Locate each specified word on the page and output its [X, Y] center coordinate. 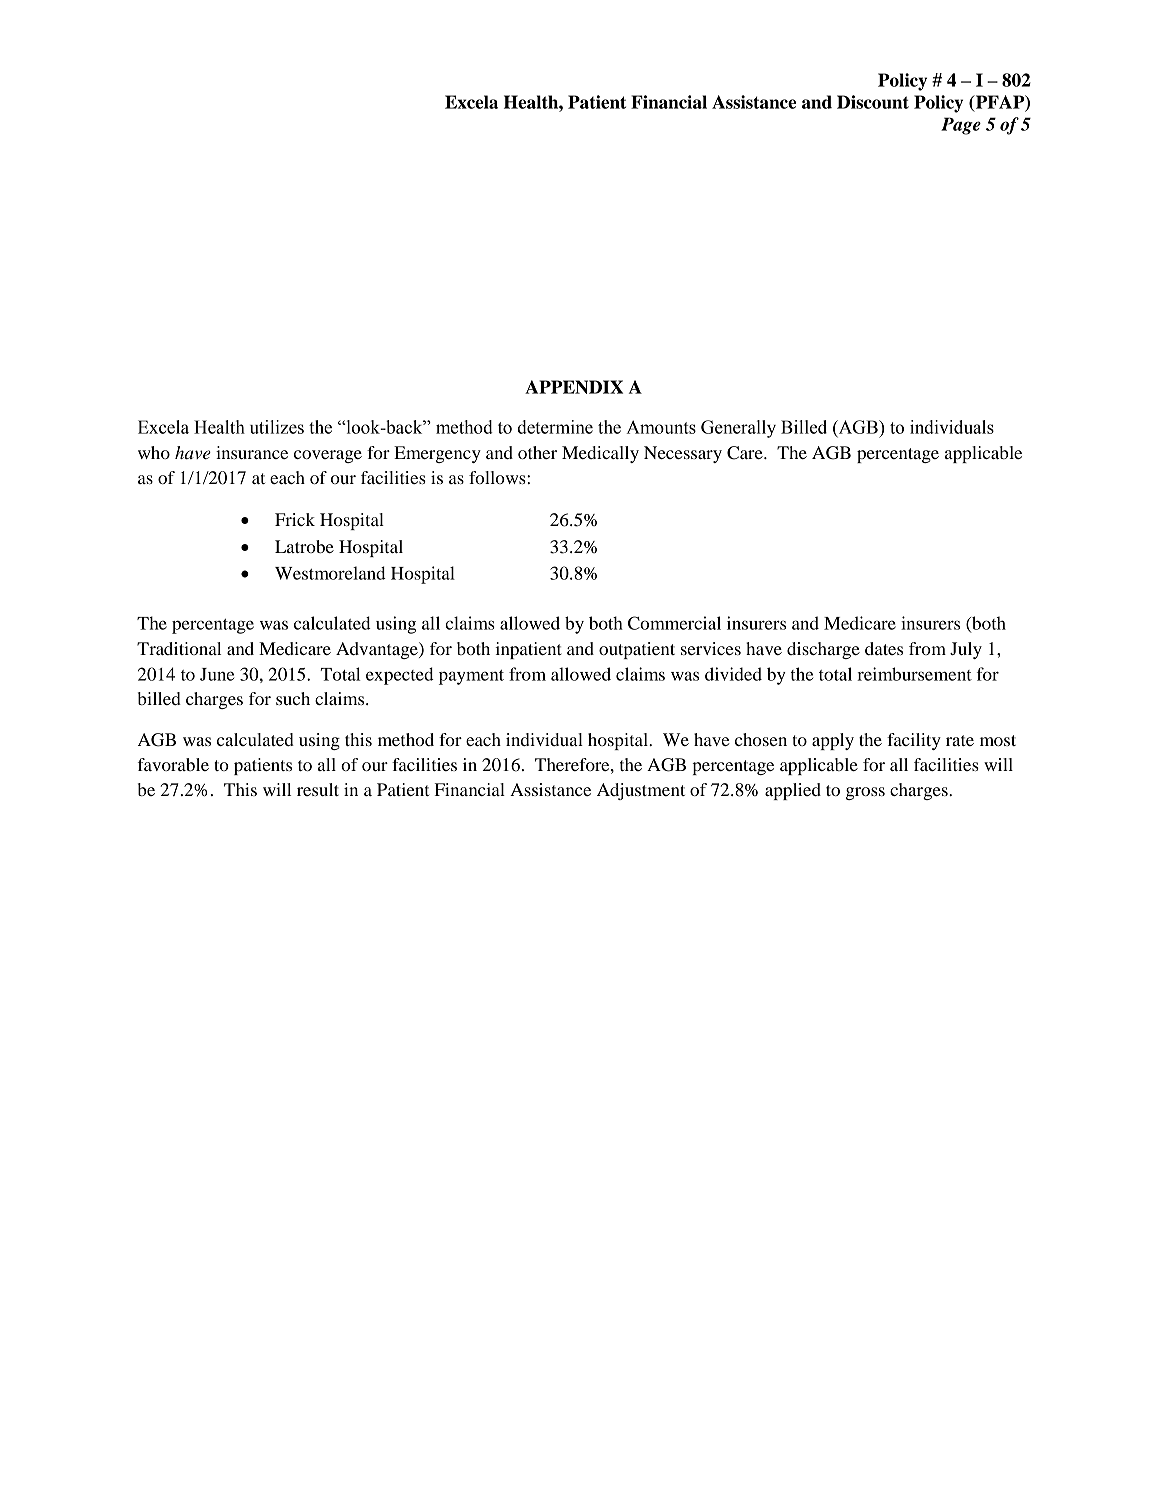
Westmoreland [330, 573]
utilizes [277, 427]
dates [884, 648]
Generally [738, 429]
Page [961, 126]
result [318, 789]
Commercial [674, 623]
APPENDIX [574, 387]
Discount [873, 102]
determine [555, 427]
